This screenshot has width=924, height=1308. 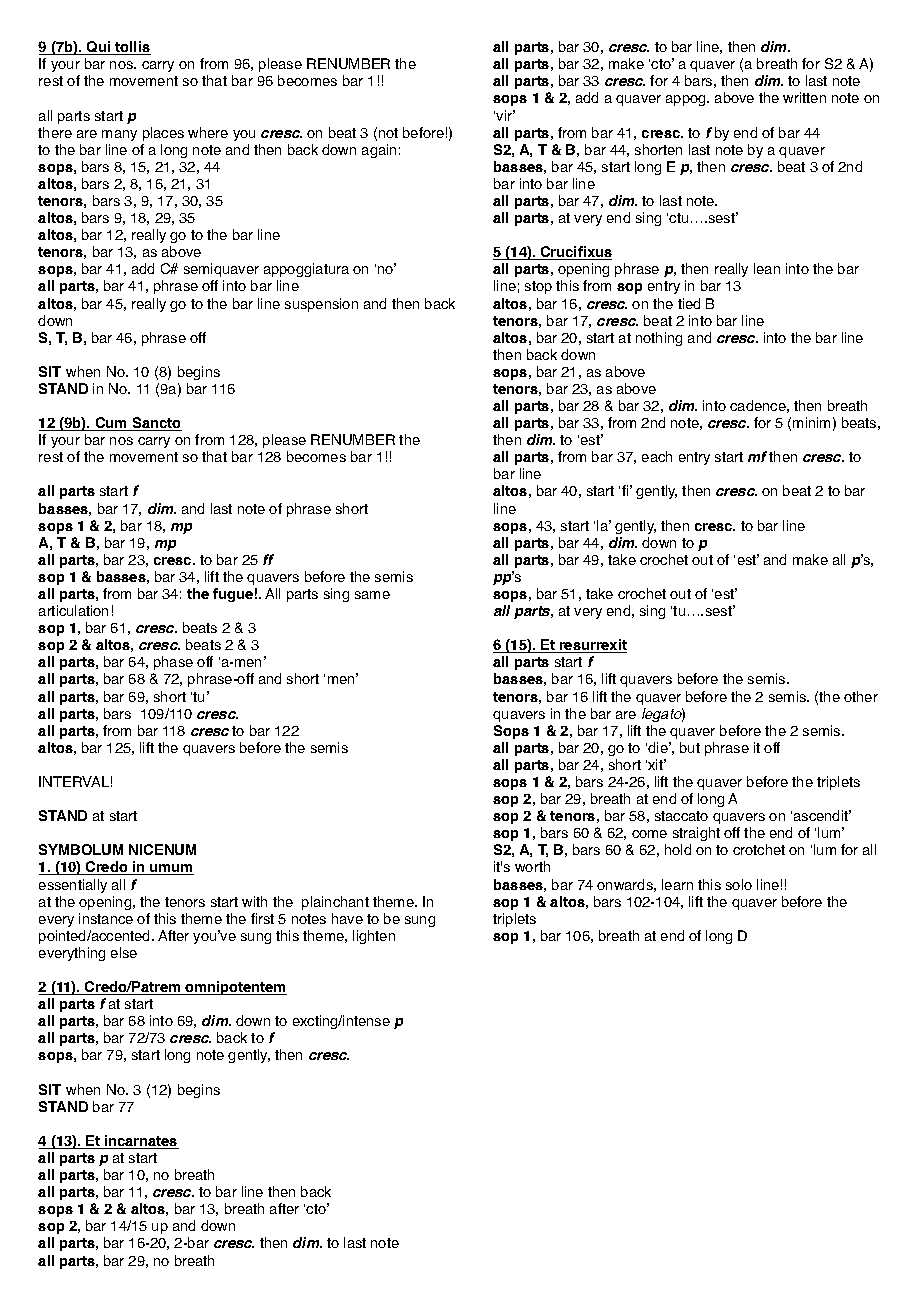 What do you see at coordinates (767, 268) in the screenshot?
I see `lean` at bounding box center [767, 268].
